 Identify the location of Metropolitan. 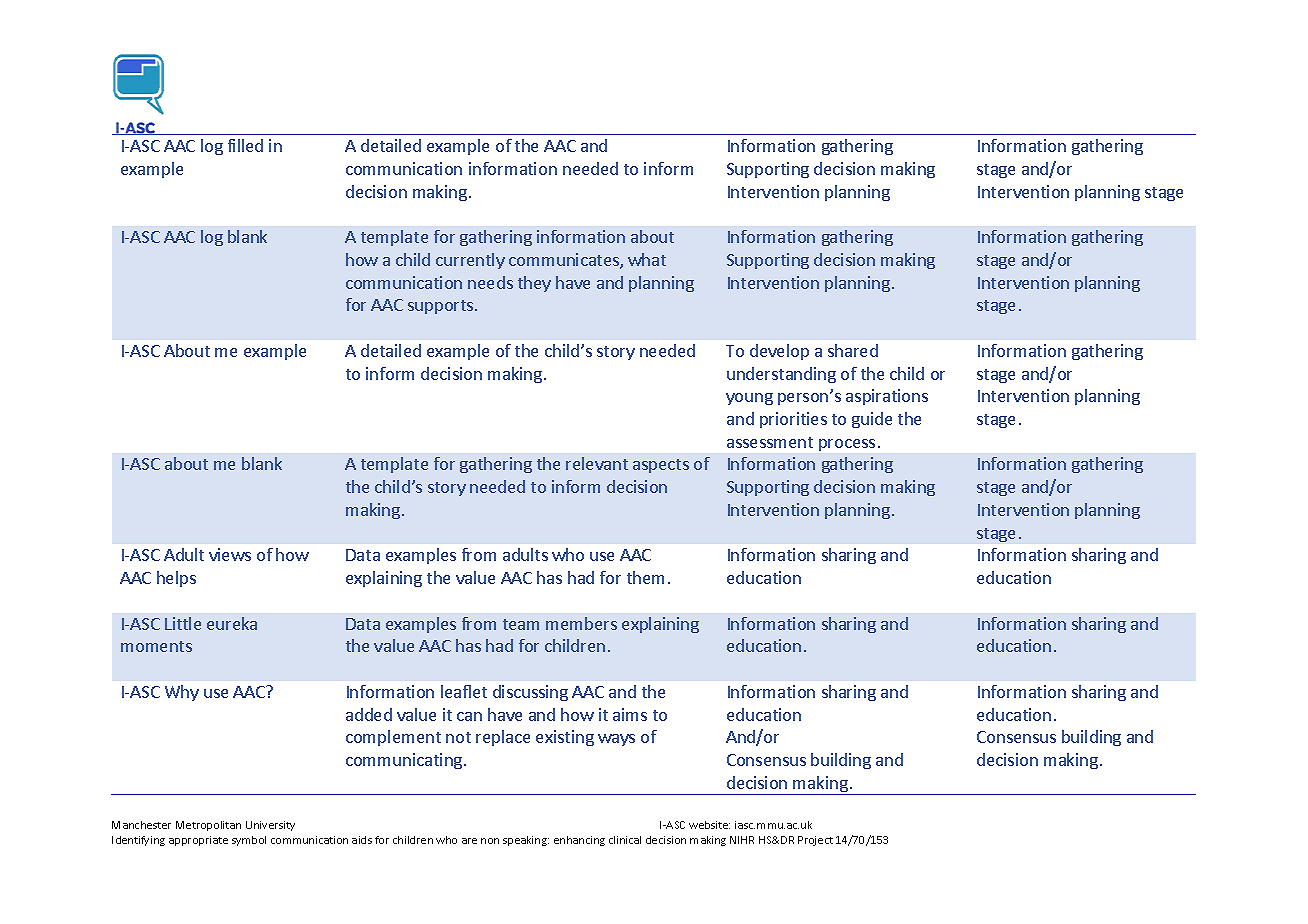
(208, 826).
